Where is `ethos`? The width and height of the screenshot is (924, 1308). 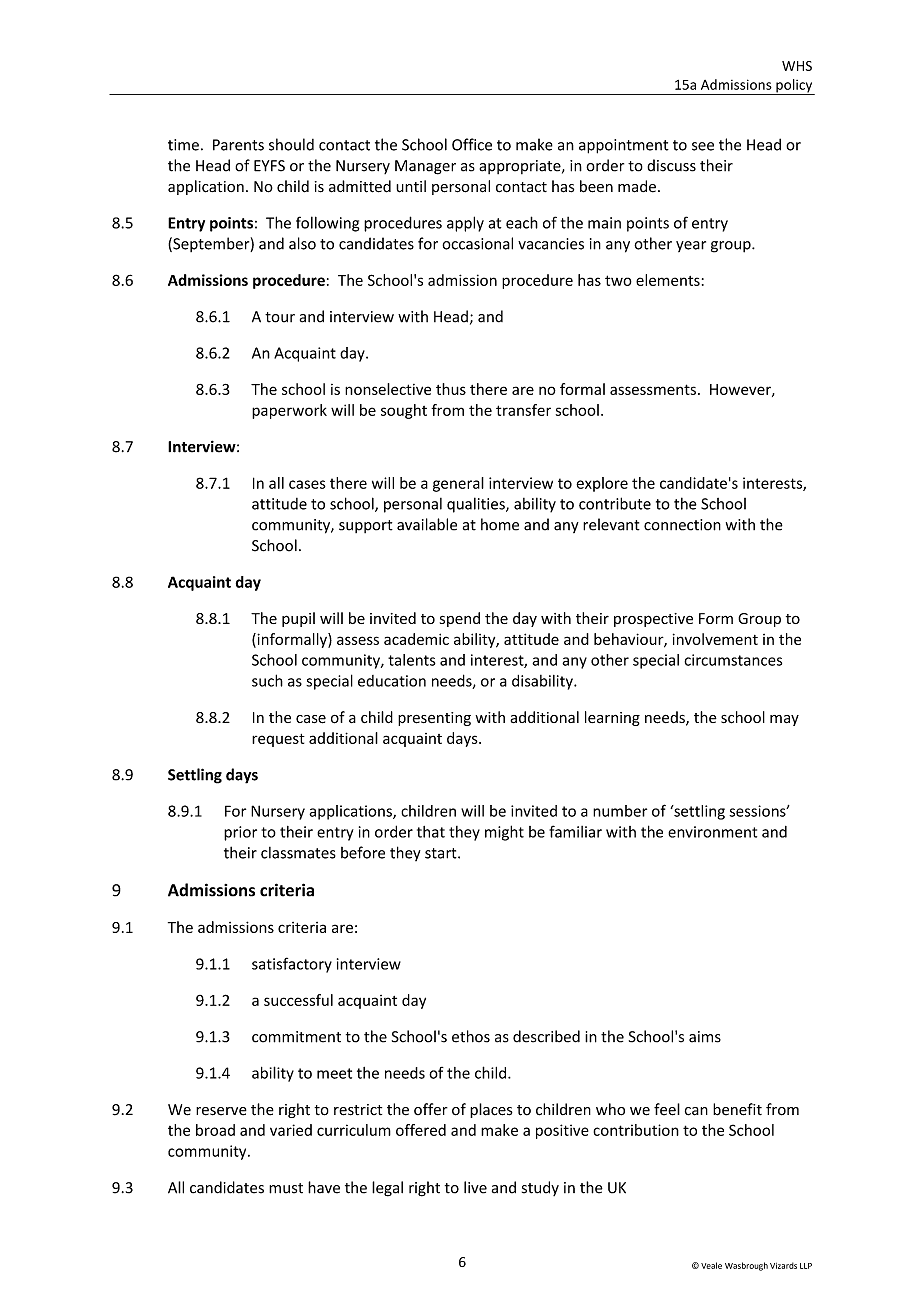 ethos is located at coordinates (471, 1036).
